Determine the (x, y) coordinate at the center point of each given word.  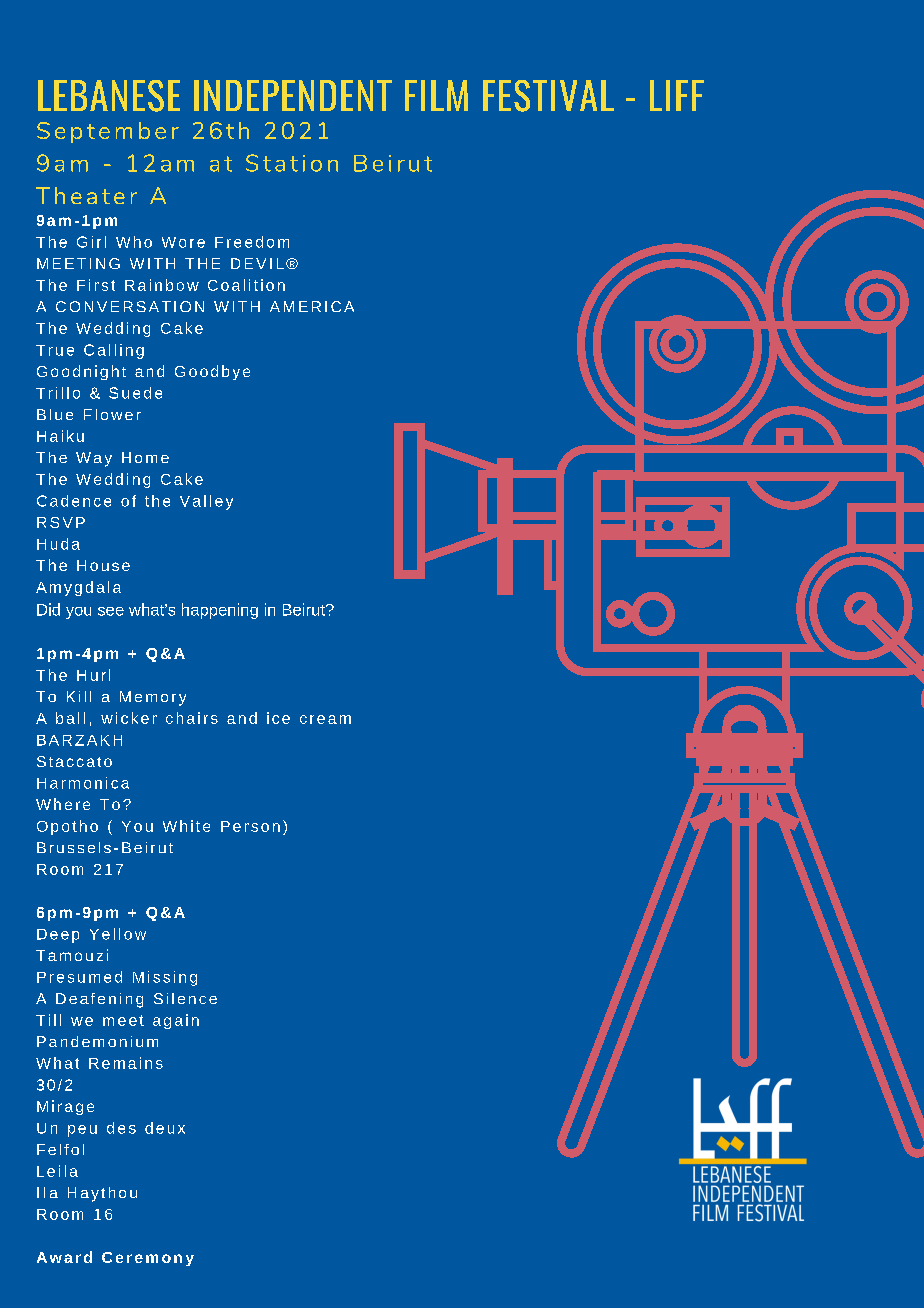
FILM (436, 95)
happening (220, 611)
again (176, 1021)
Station (292, 163)
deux (165, 1128)
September (108, 132)
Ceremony (148, 1259)
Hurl (93, 675)
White (186, 826)
